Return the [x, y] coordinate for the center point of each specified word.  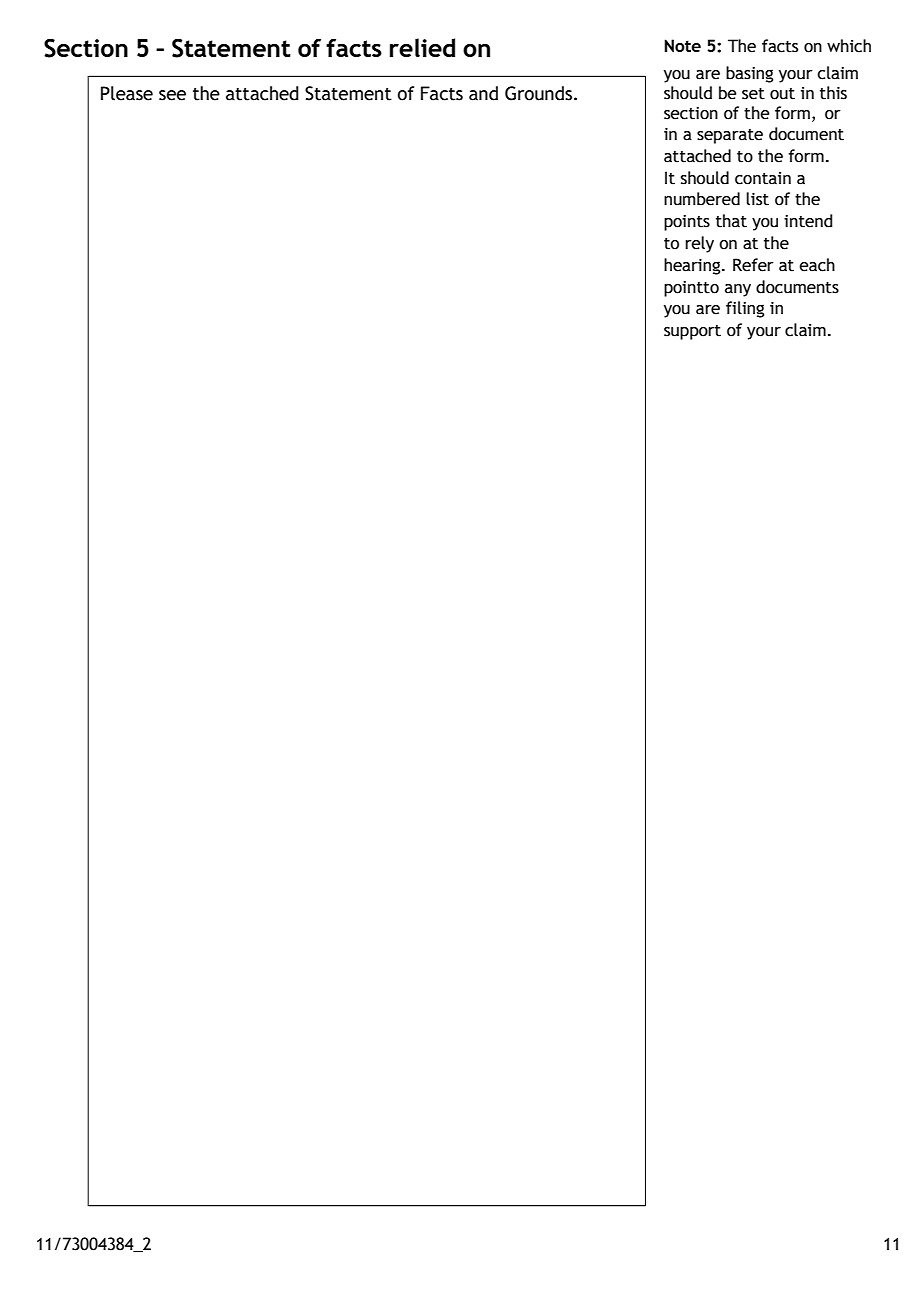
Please [127, 93]
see [172, 95]
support [692, 332]
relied [422, 47]
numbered [702, 199]
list [757, 199]
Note [682, 46]
